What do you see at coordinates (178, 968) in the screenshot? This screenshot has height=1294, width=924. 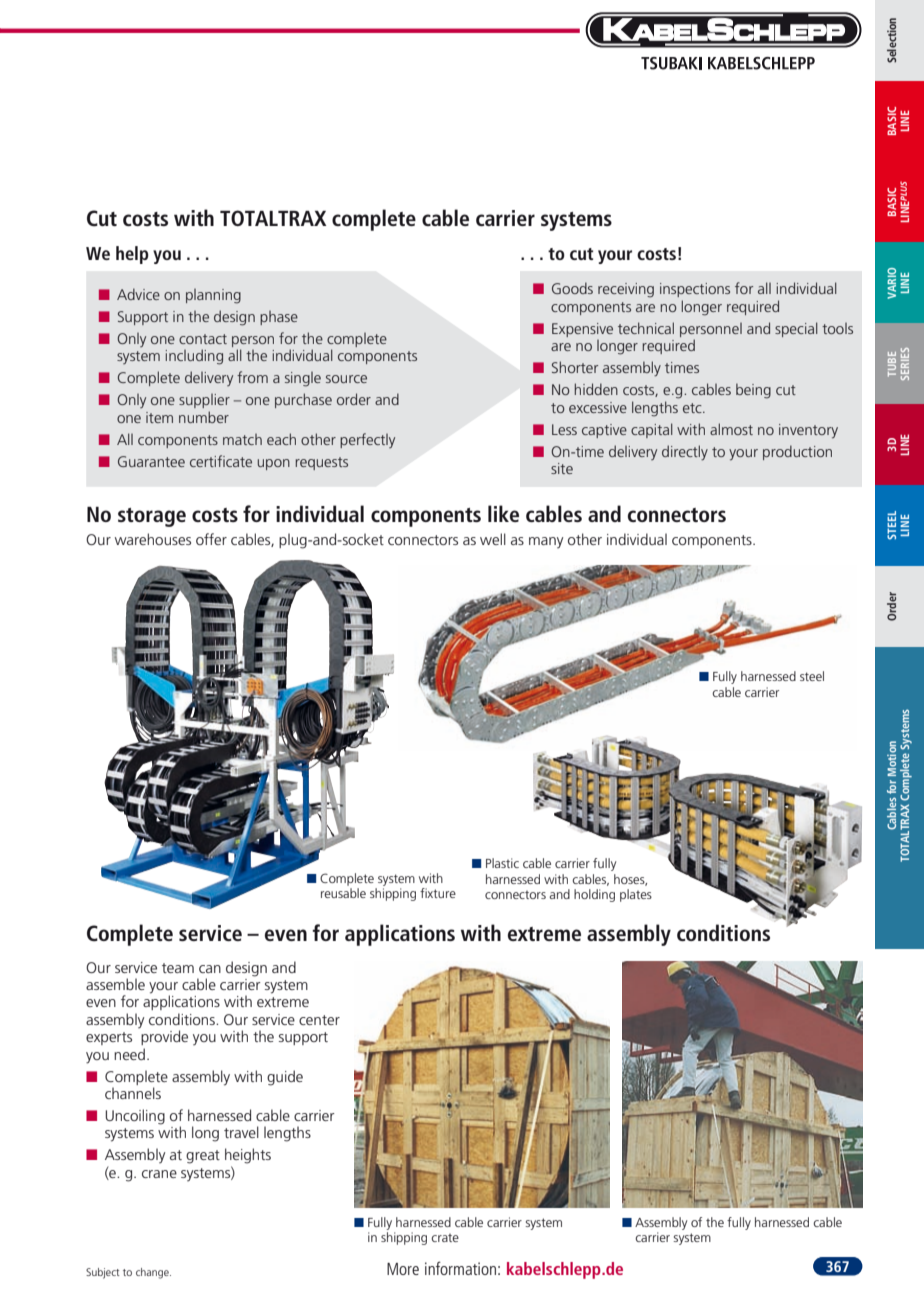 I see `team` at bounding box center [178, 968].
